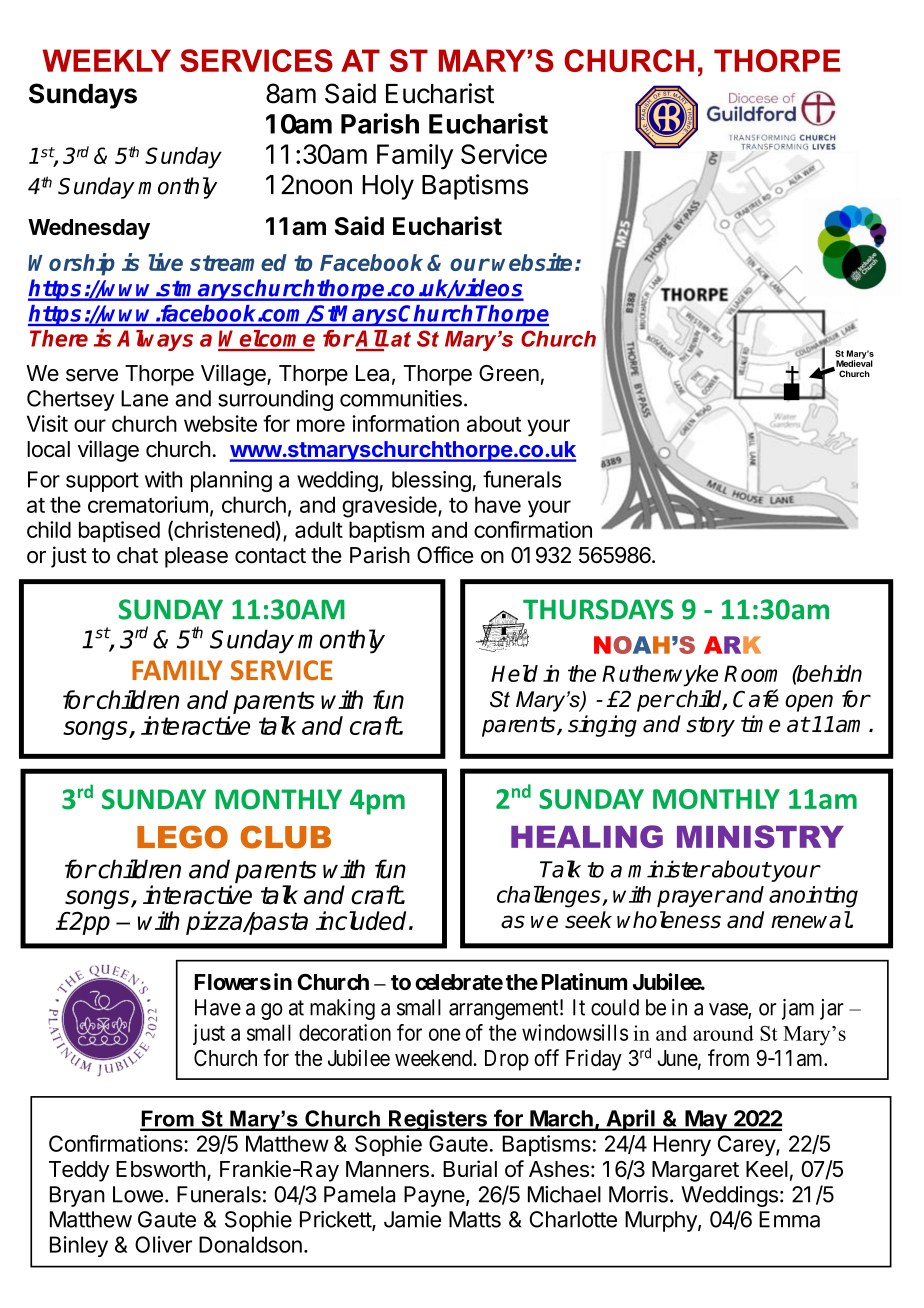  Describe the element at coordinates (732, 645) in the screenshot. I see `ARK` at that location.
